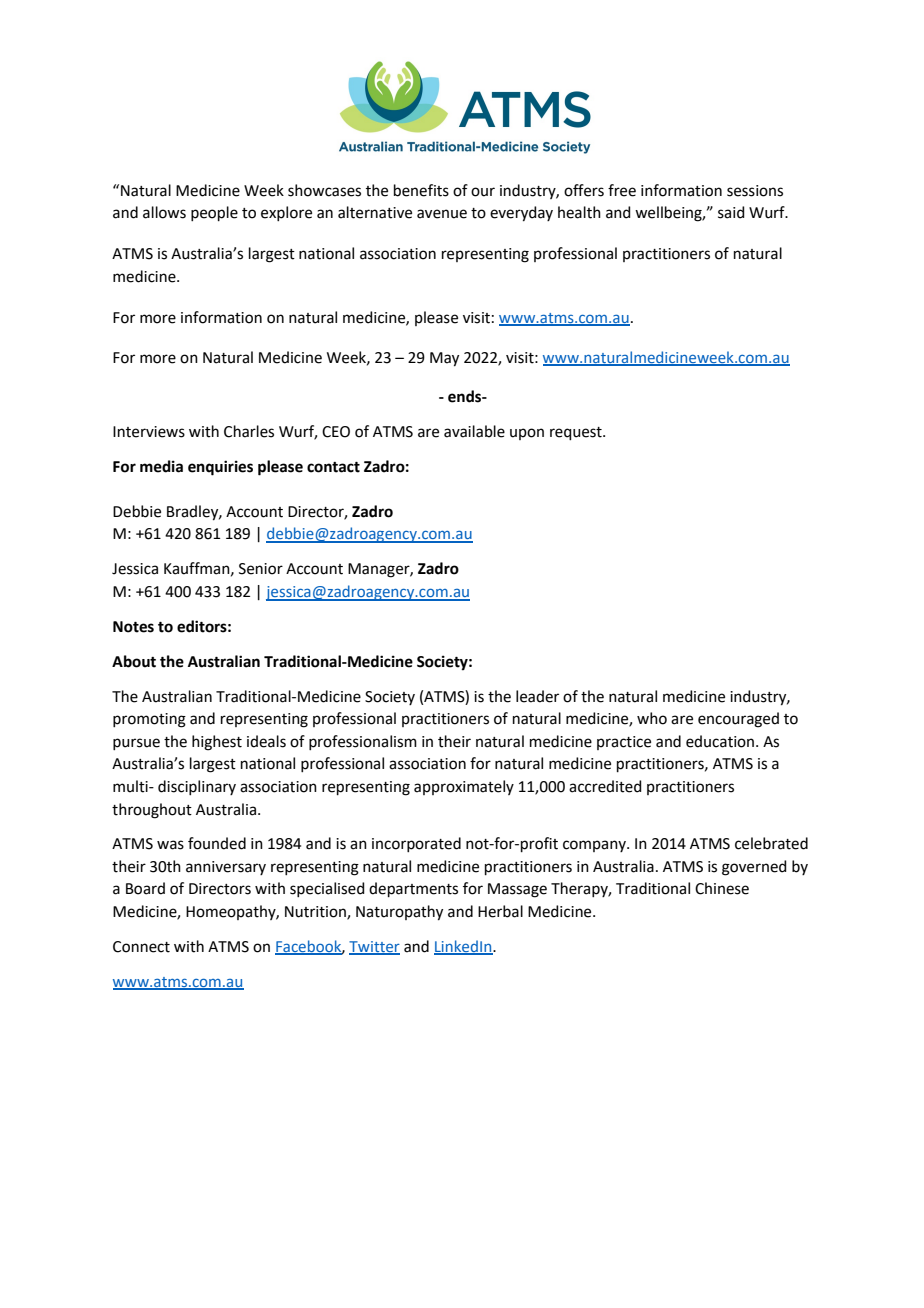 The width and height of the screenshot is (924, 1308). Describe the element at coordinates (214, 213) in the screenshot. I see `people` at that location.
